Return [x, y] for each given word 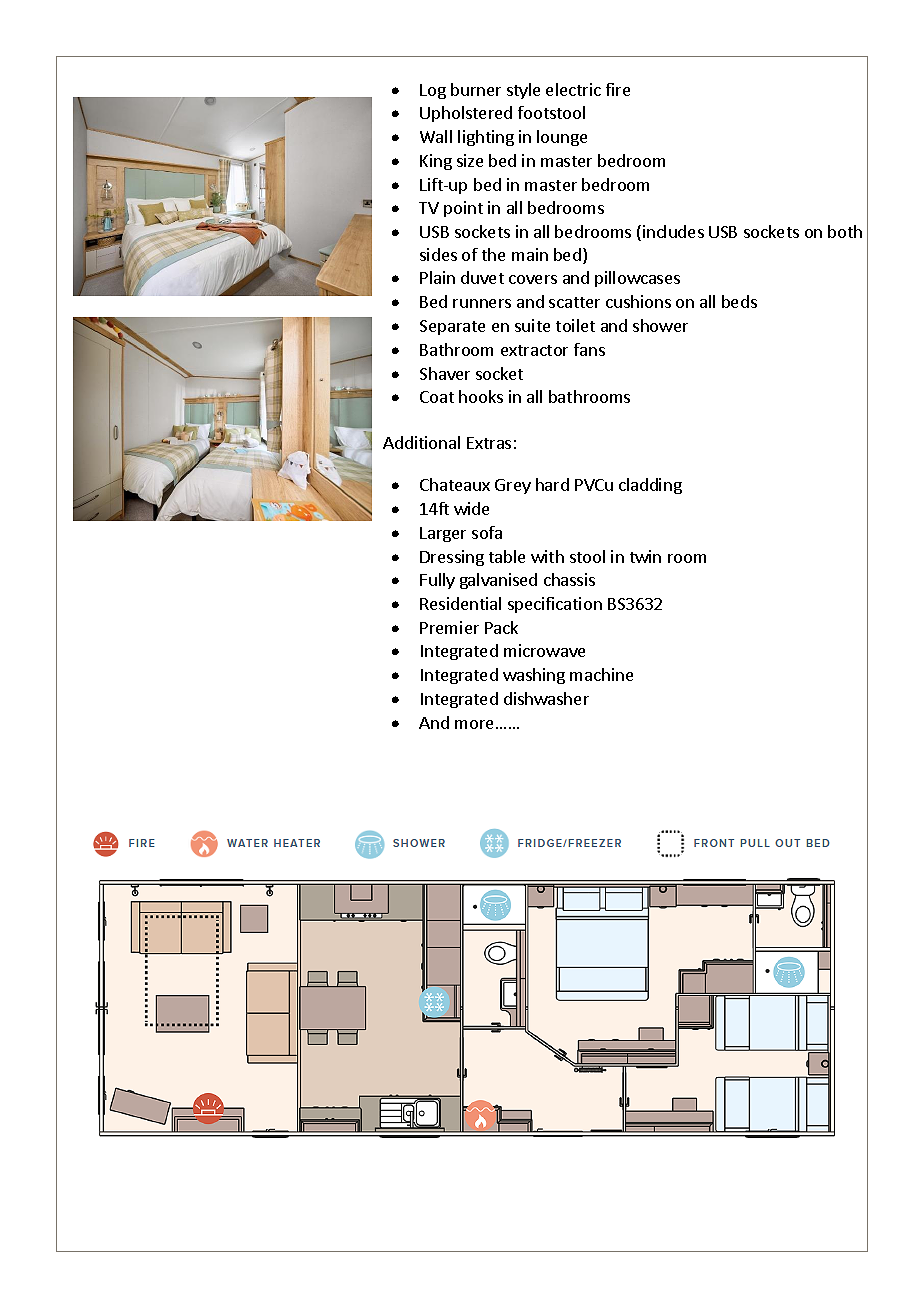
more [474, 724]
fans [589, 349]
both [845, 231]
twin [645, 556]
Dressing [452, 558]
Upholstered [466, 114]
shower [660, 325]
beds [739, 301]
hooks [481, 396]
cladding [650, 486]
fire [618, 89]
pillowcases [637, 279]
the [493, 254]
